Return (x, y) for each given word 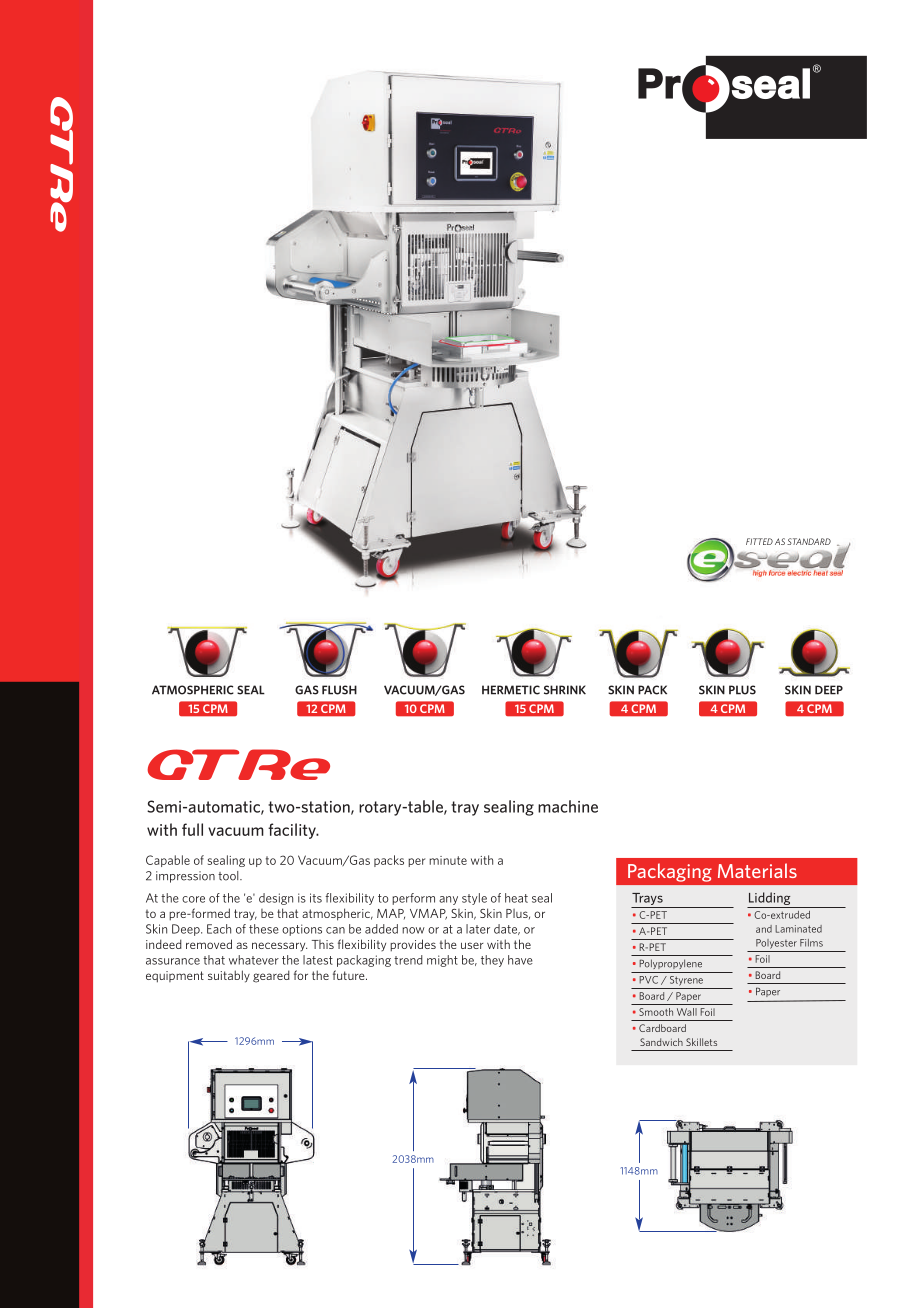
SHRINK (565, 690)
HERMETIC (511, 690)
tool (229, 876)
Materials (757, 870)
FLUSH (339, 690)
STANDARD (809, 541)
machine (568, 806)
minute (448, 860)
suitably (229, 976)
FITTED (759, 541)
